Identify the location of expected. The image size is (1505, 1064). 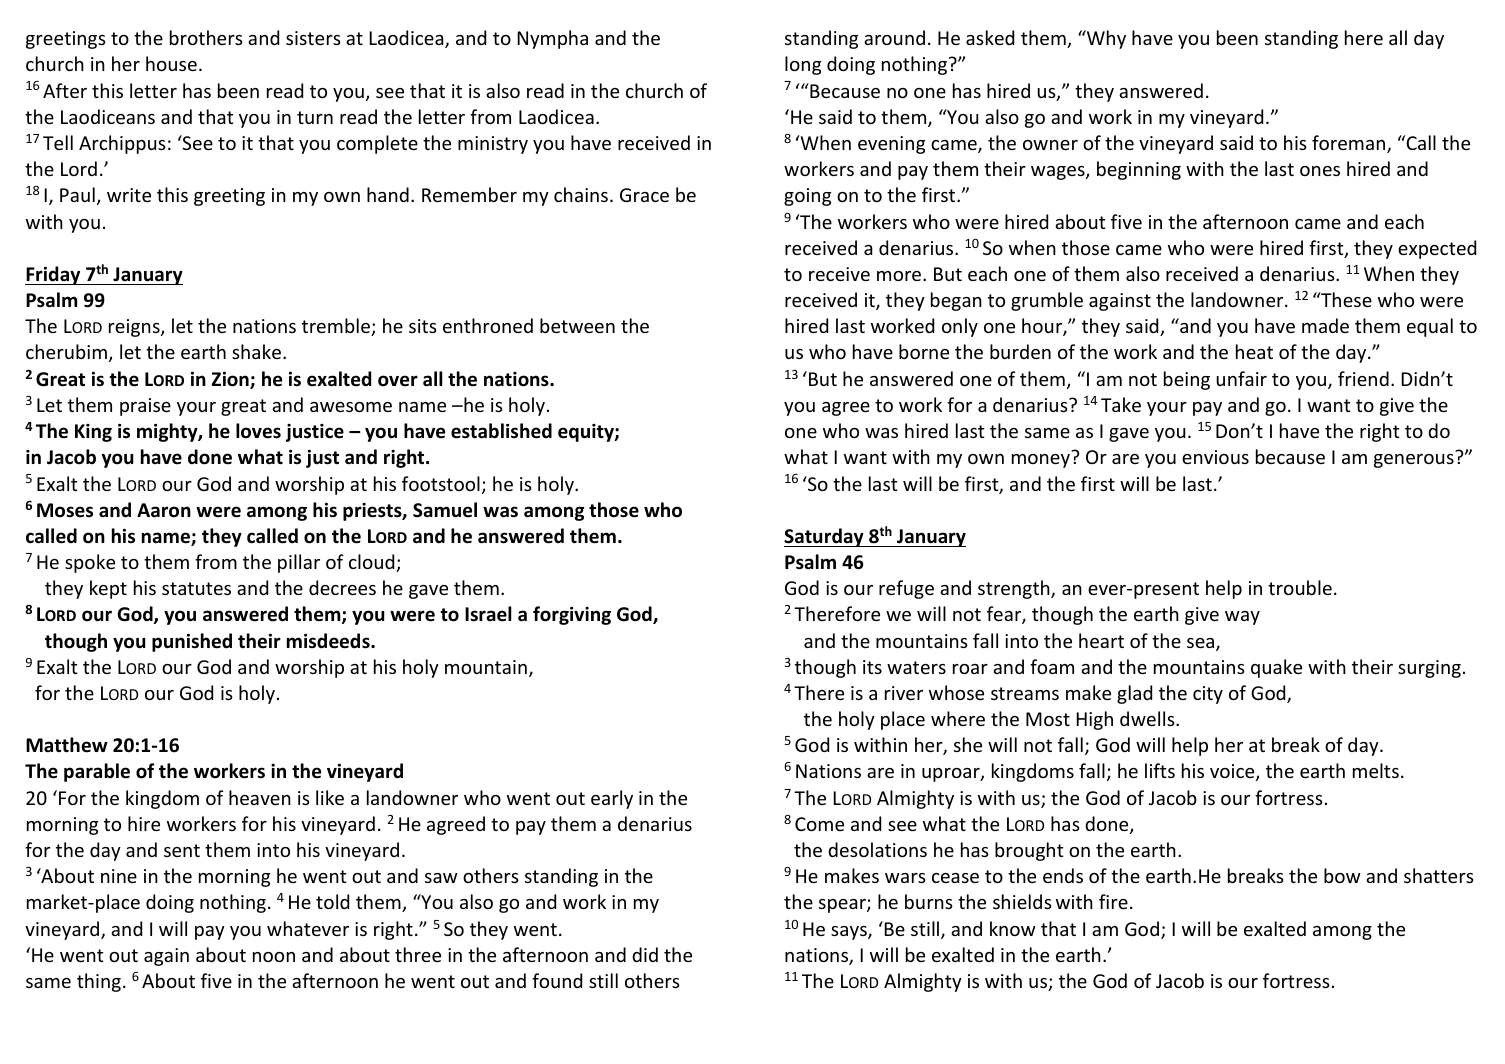
(1437, 249).
